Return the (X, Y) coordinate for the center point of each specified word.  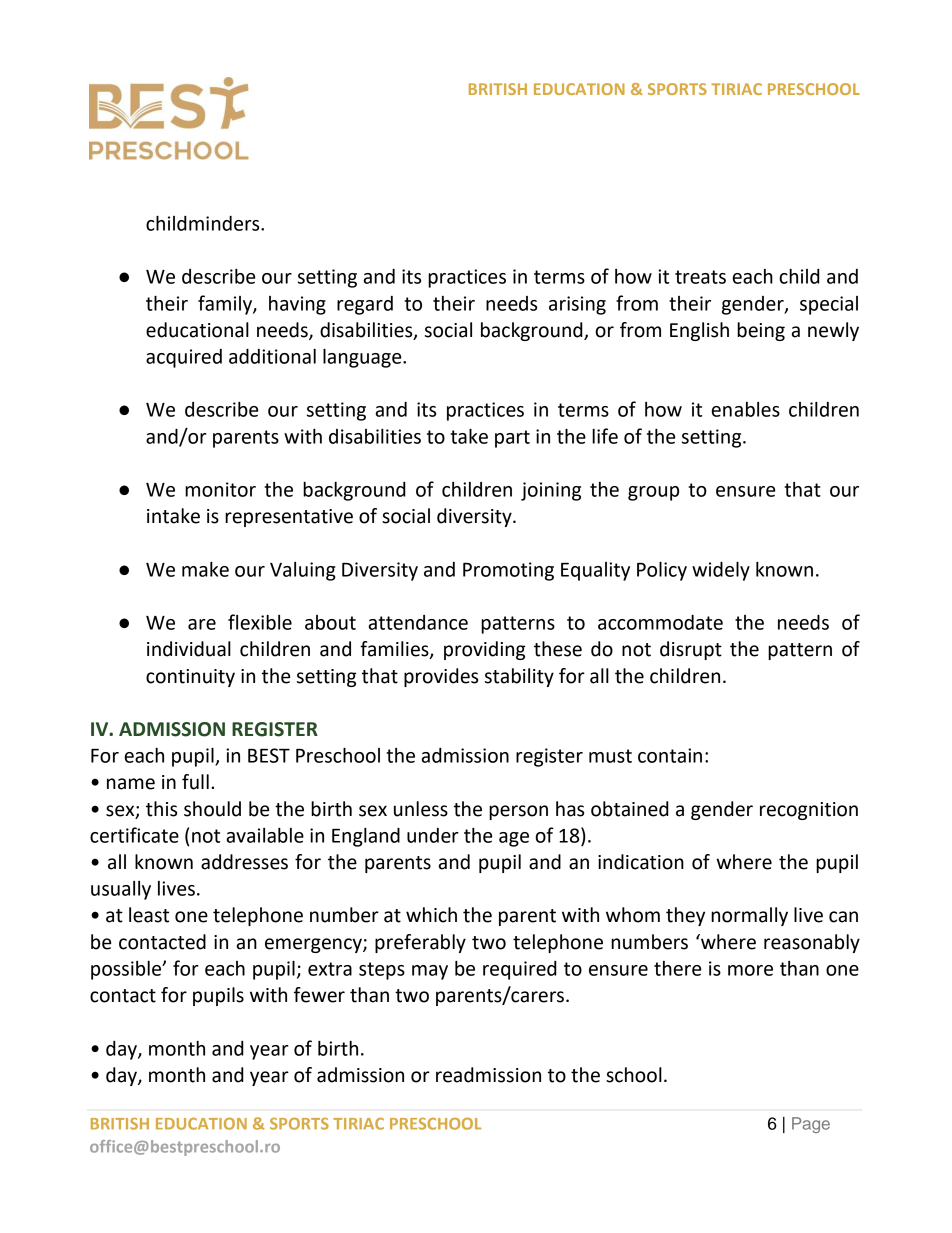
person (518, 812)
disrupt (691, 650)
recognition (809, 811)
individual (189, 649)
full (195, 782)
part (512, 439)
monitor (220, 489)
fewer (319, 995)
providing (484, 650)
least (149, 915)
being (761, 331)
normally (749, 916)
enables (746, 409)
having (297, 305)
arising (577, 305)
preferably (420, 943)
